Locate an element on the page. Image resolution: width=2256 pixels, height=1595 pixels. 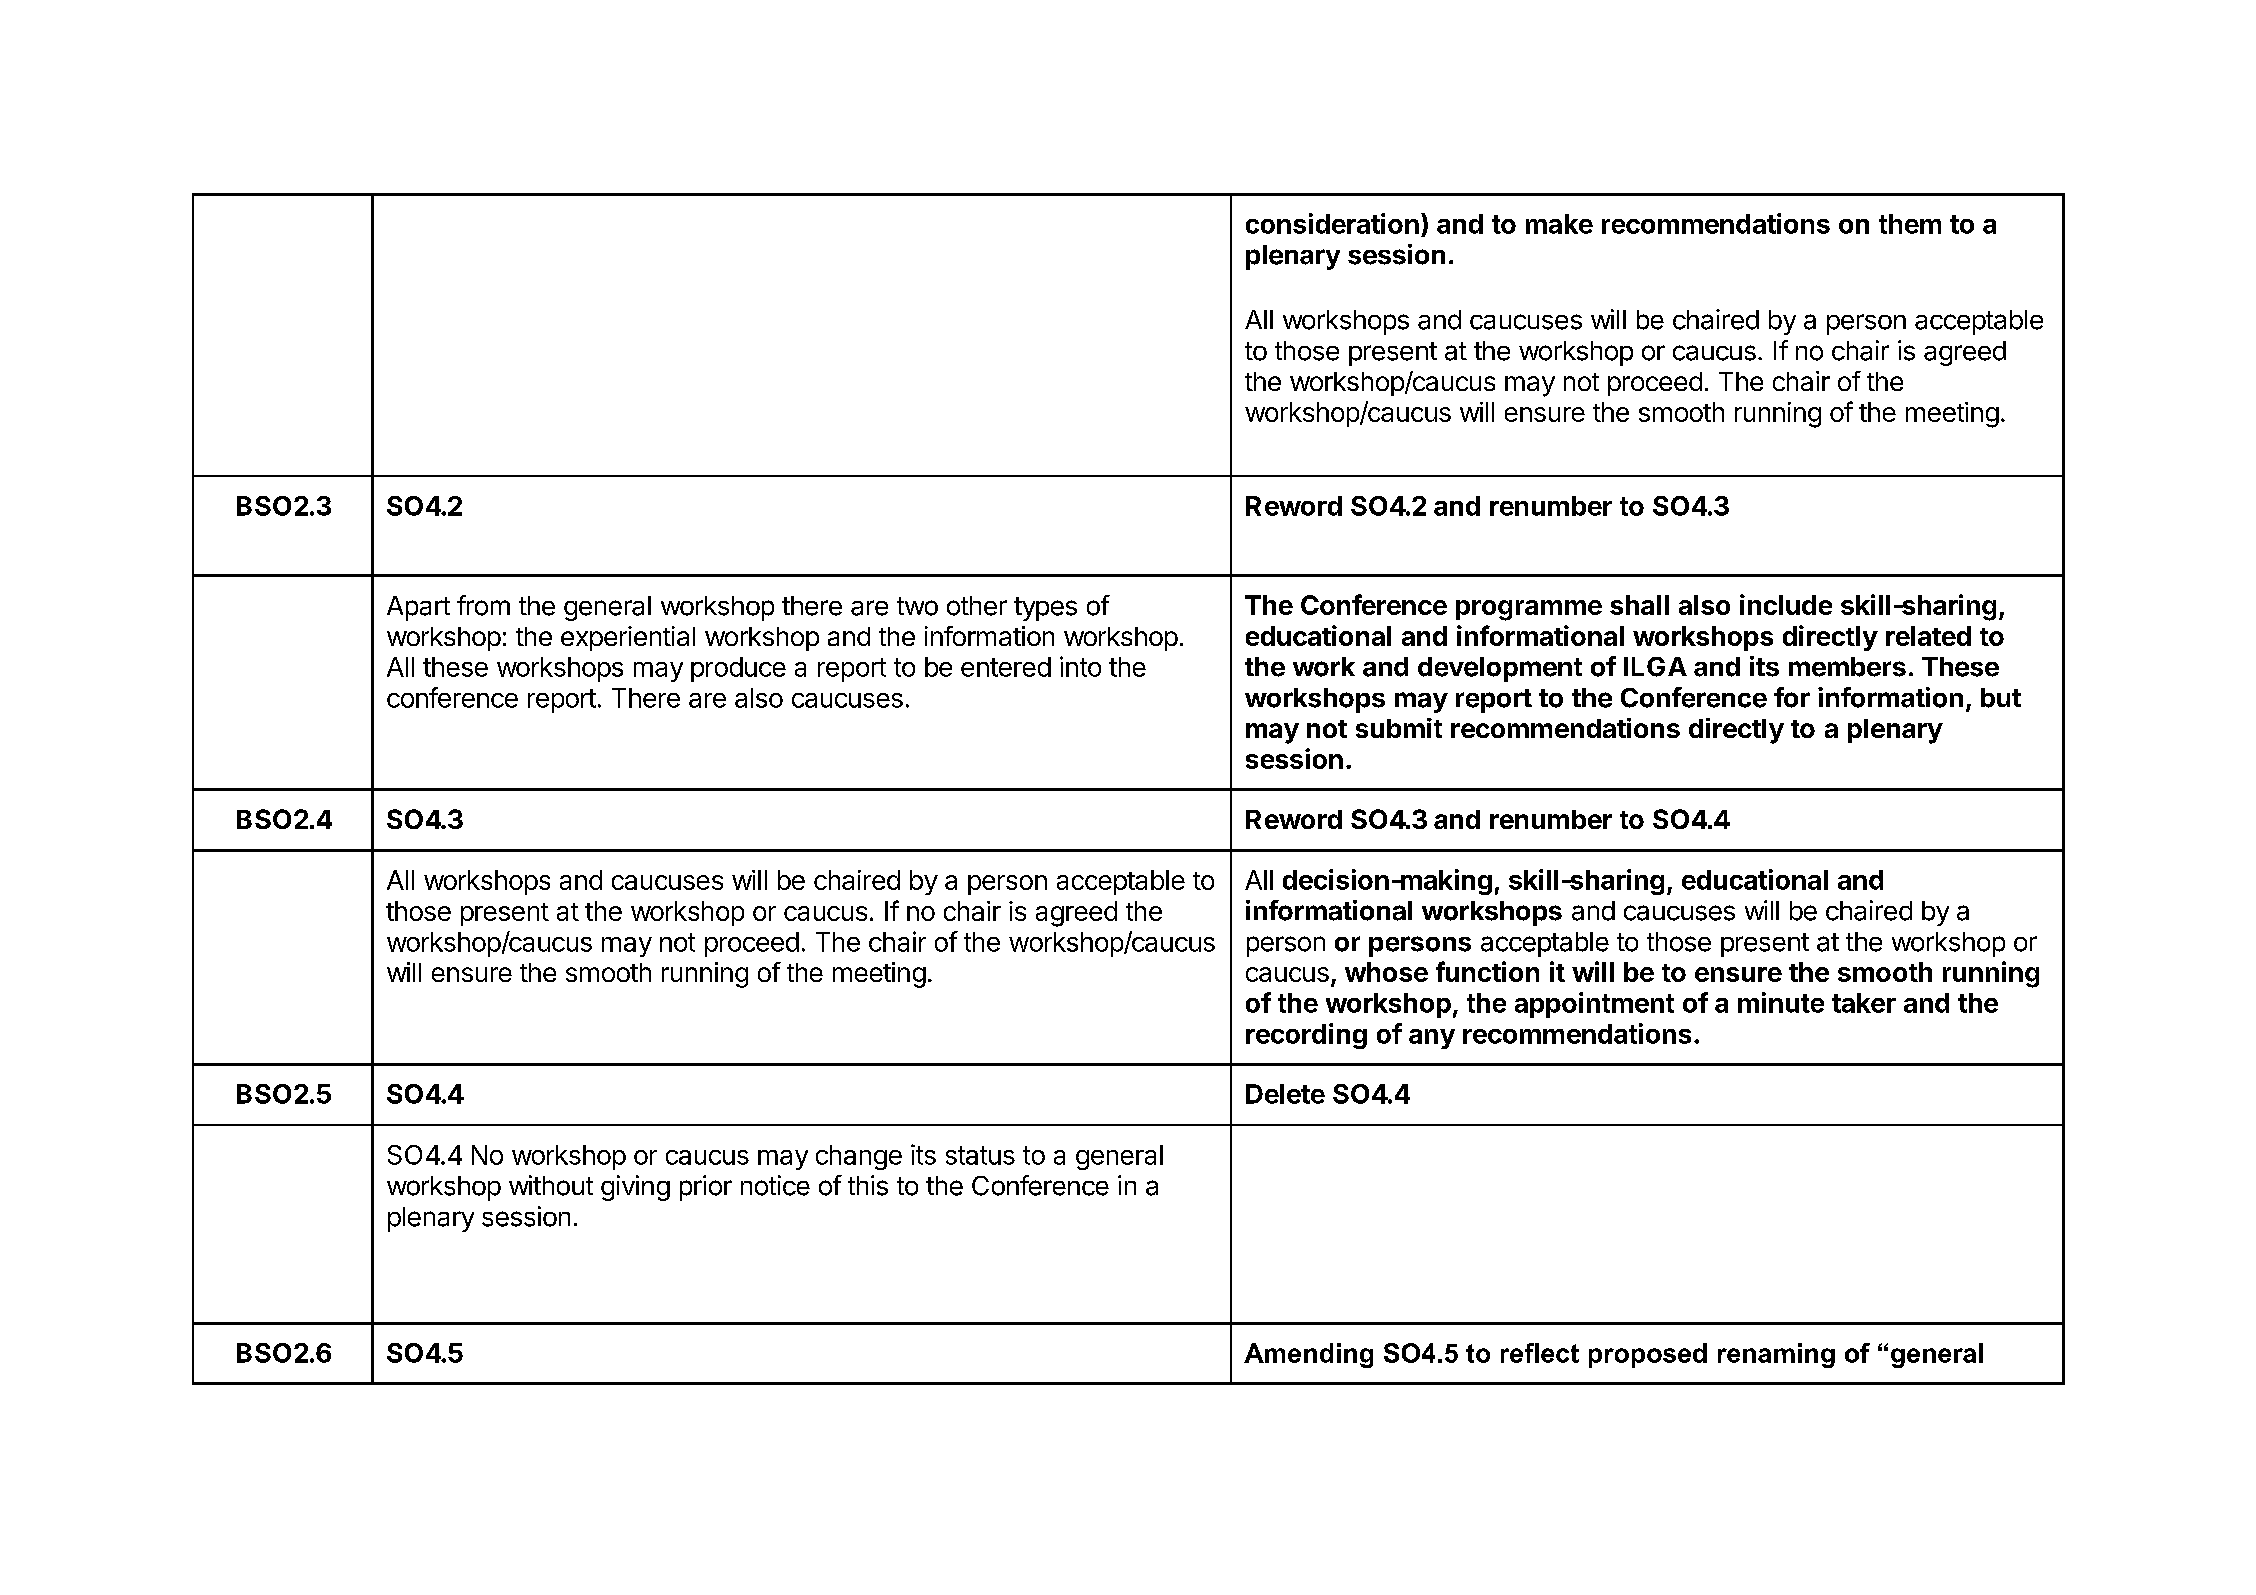
them is located at coordinates (1910, 224).
